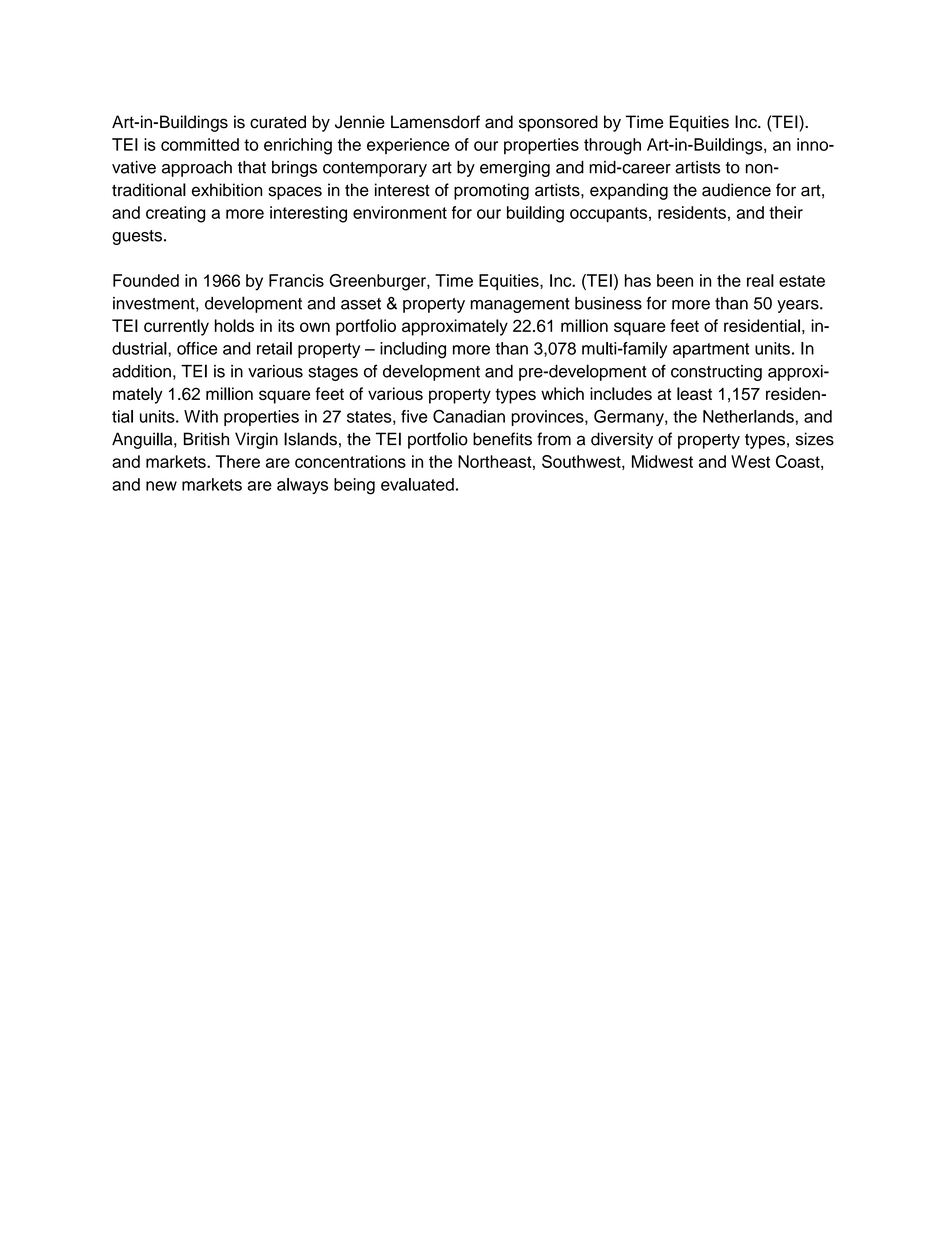 The height and width of the screenshot is (1233, 952). I want to click on retail, so click(274, 348).
